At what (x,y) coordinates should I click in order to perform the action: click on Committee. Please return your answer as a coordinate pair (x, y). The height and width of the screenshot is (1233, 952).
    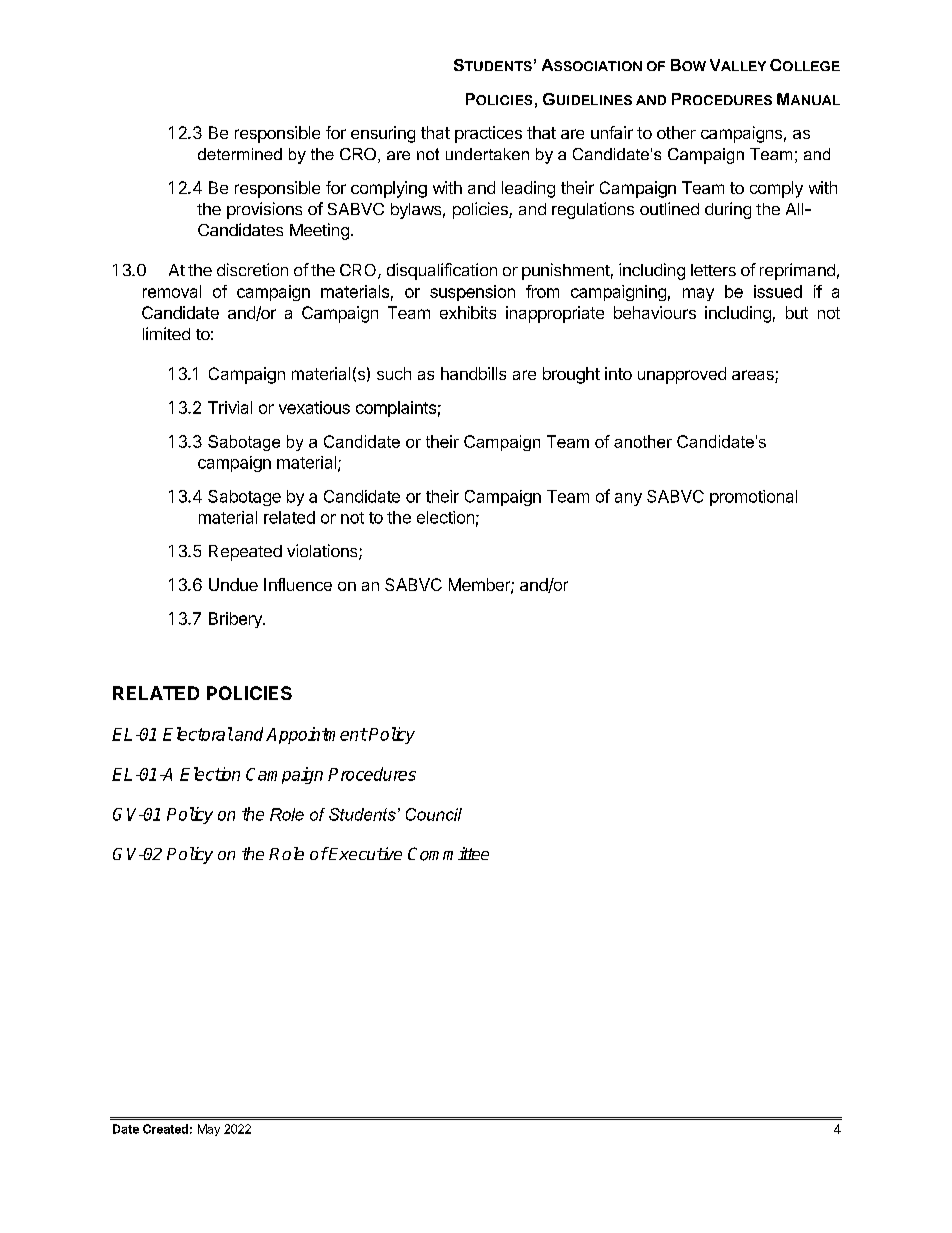
    Looking at the image, I should click on (448, 854).
